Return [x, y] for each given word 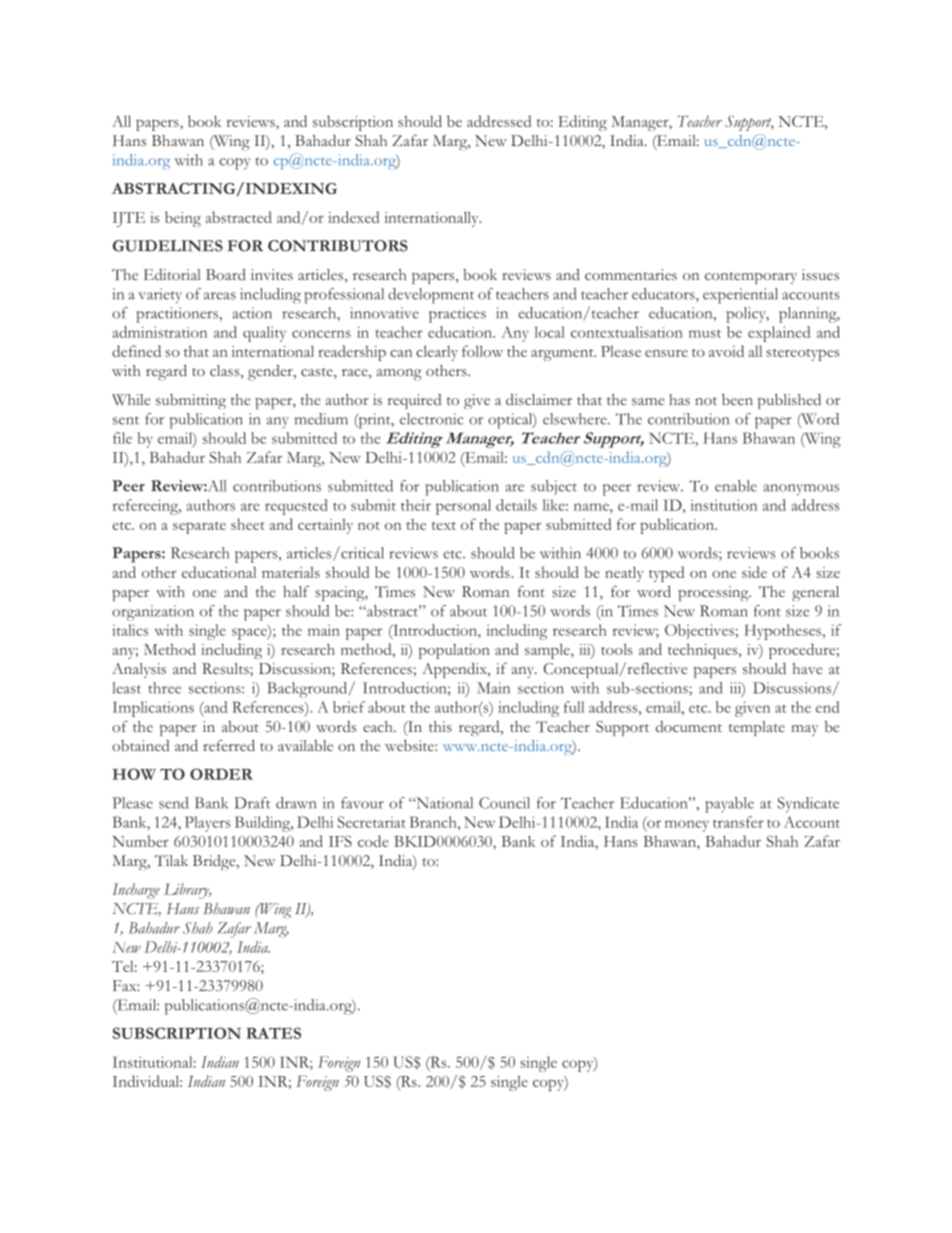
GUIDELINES [168, 246]
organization [153, 613]
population [454, 651]
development [431, 296]
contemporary [751, 278]
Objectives [699, 632]
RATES [273, 1033]
